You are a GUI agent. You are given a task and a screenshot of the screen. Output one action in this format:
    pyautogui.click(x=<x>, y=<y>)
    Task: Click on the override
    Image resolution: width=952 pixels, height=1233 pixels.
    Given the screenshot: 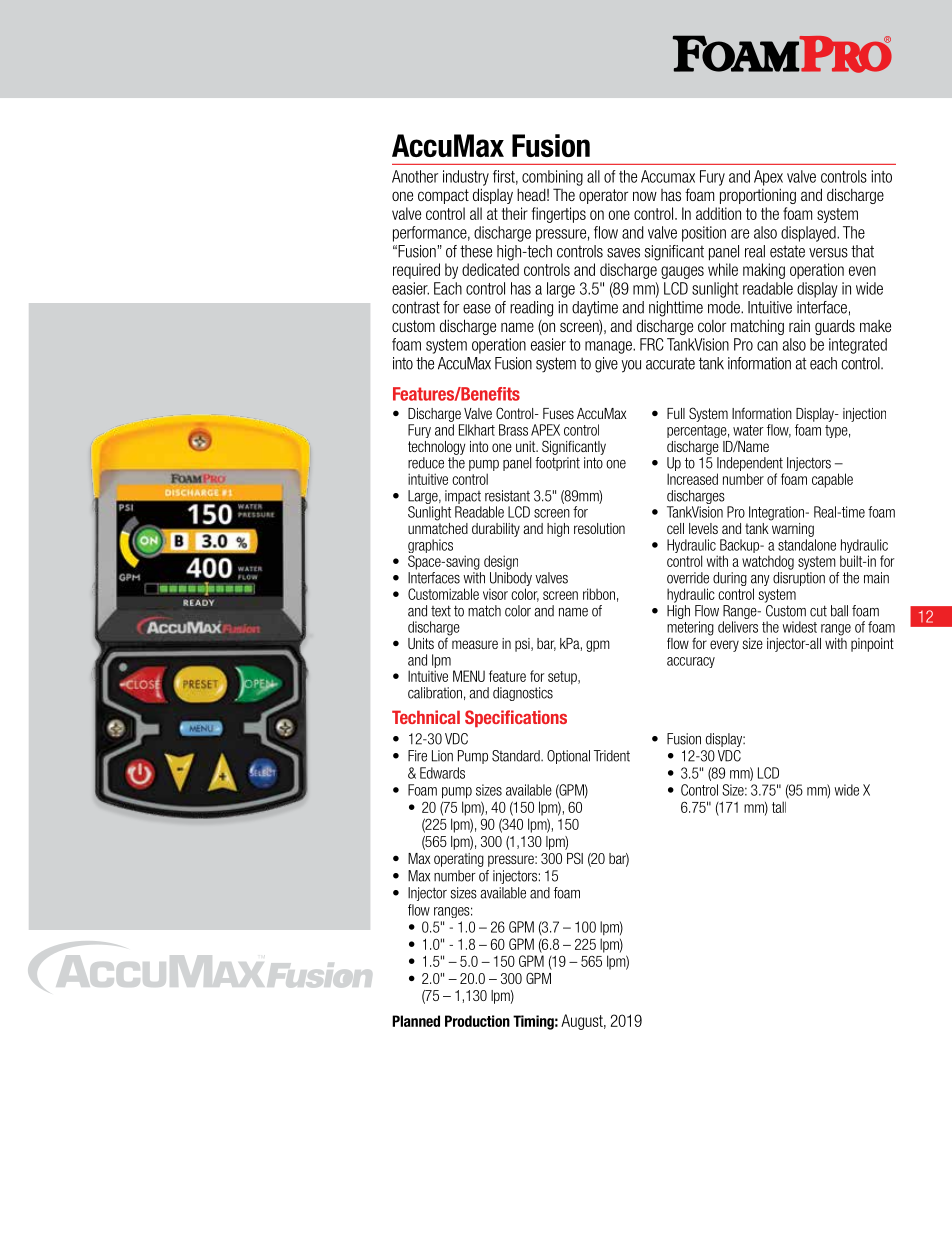 What is the action you would take?
    pyautogui.click(x=688, y=578)
